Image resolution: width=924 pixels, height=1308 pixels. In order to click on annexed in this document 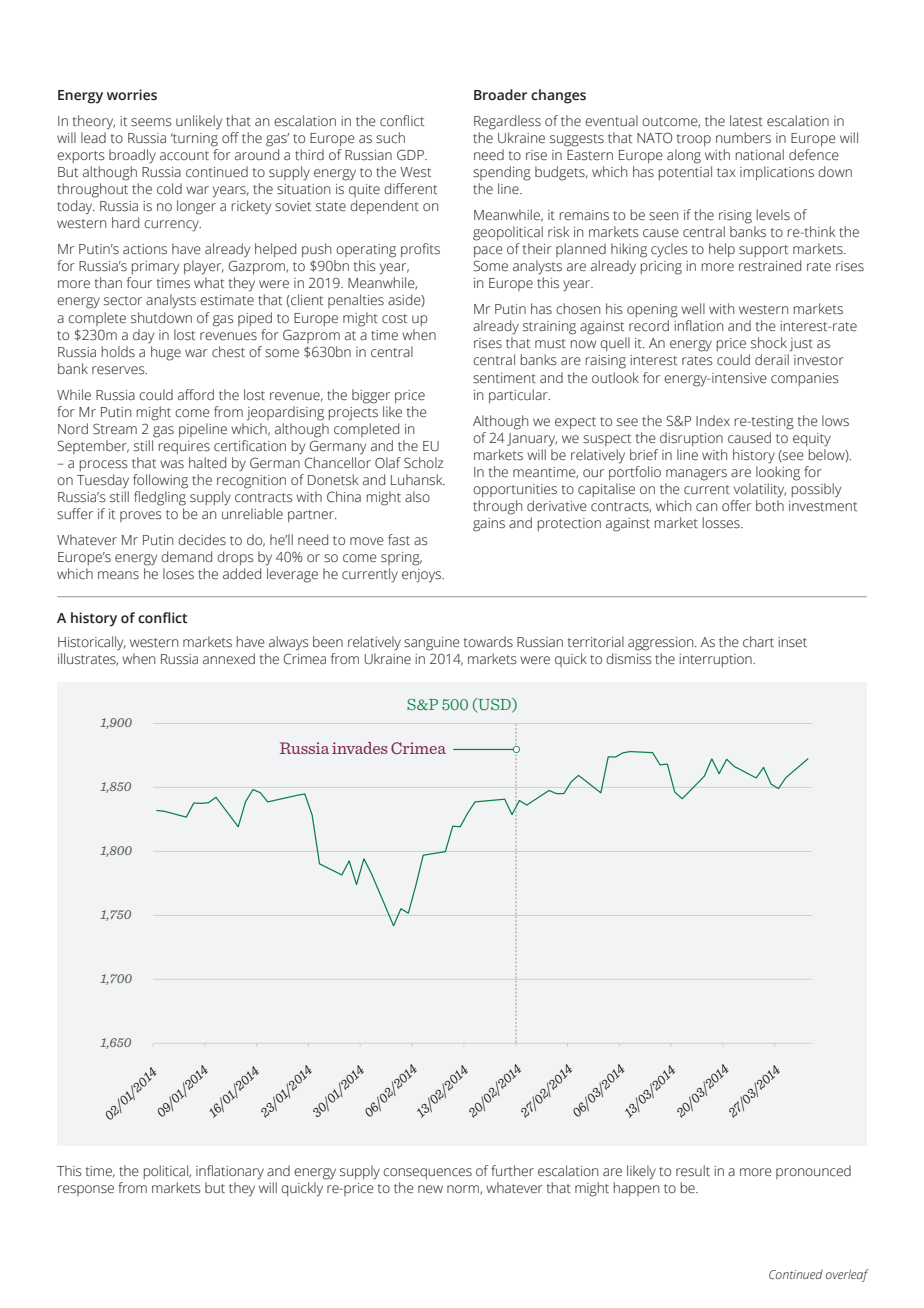, I will do `click(229, 659)`.
